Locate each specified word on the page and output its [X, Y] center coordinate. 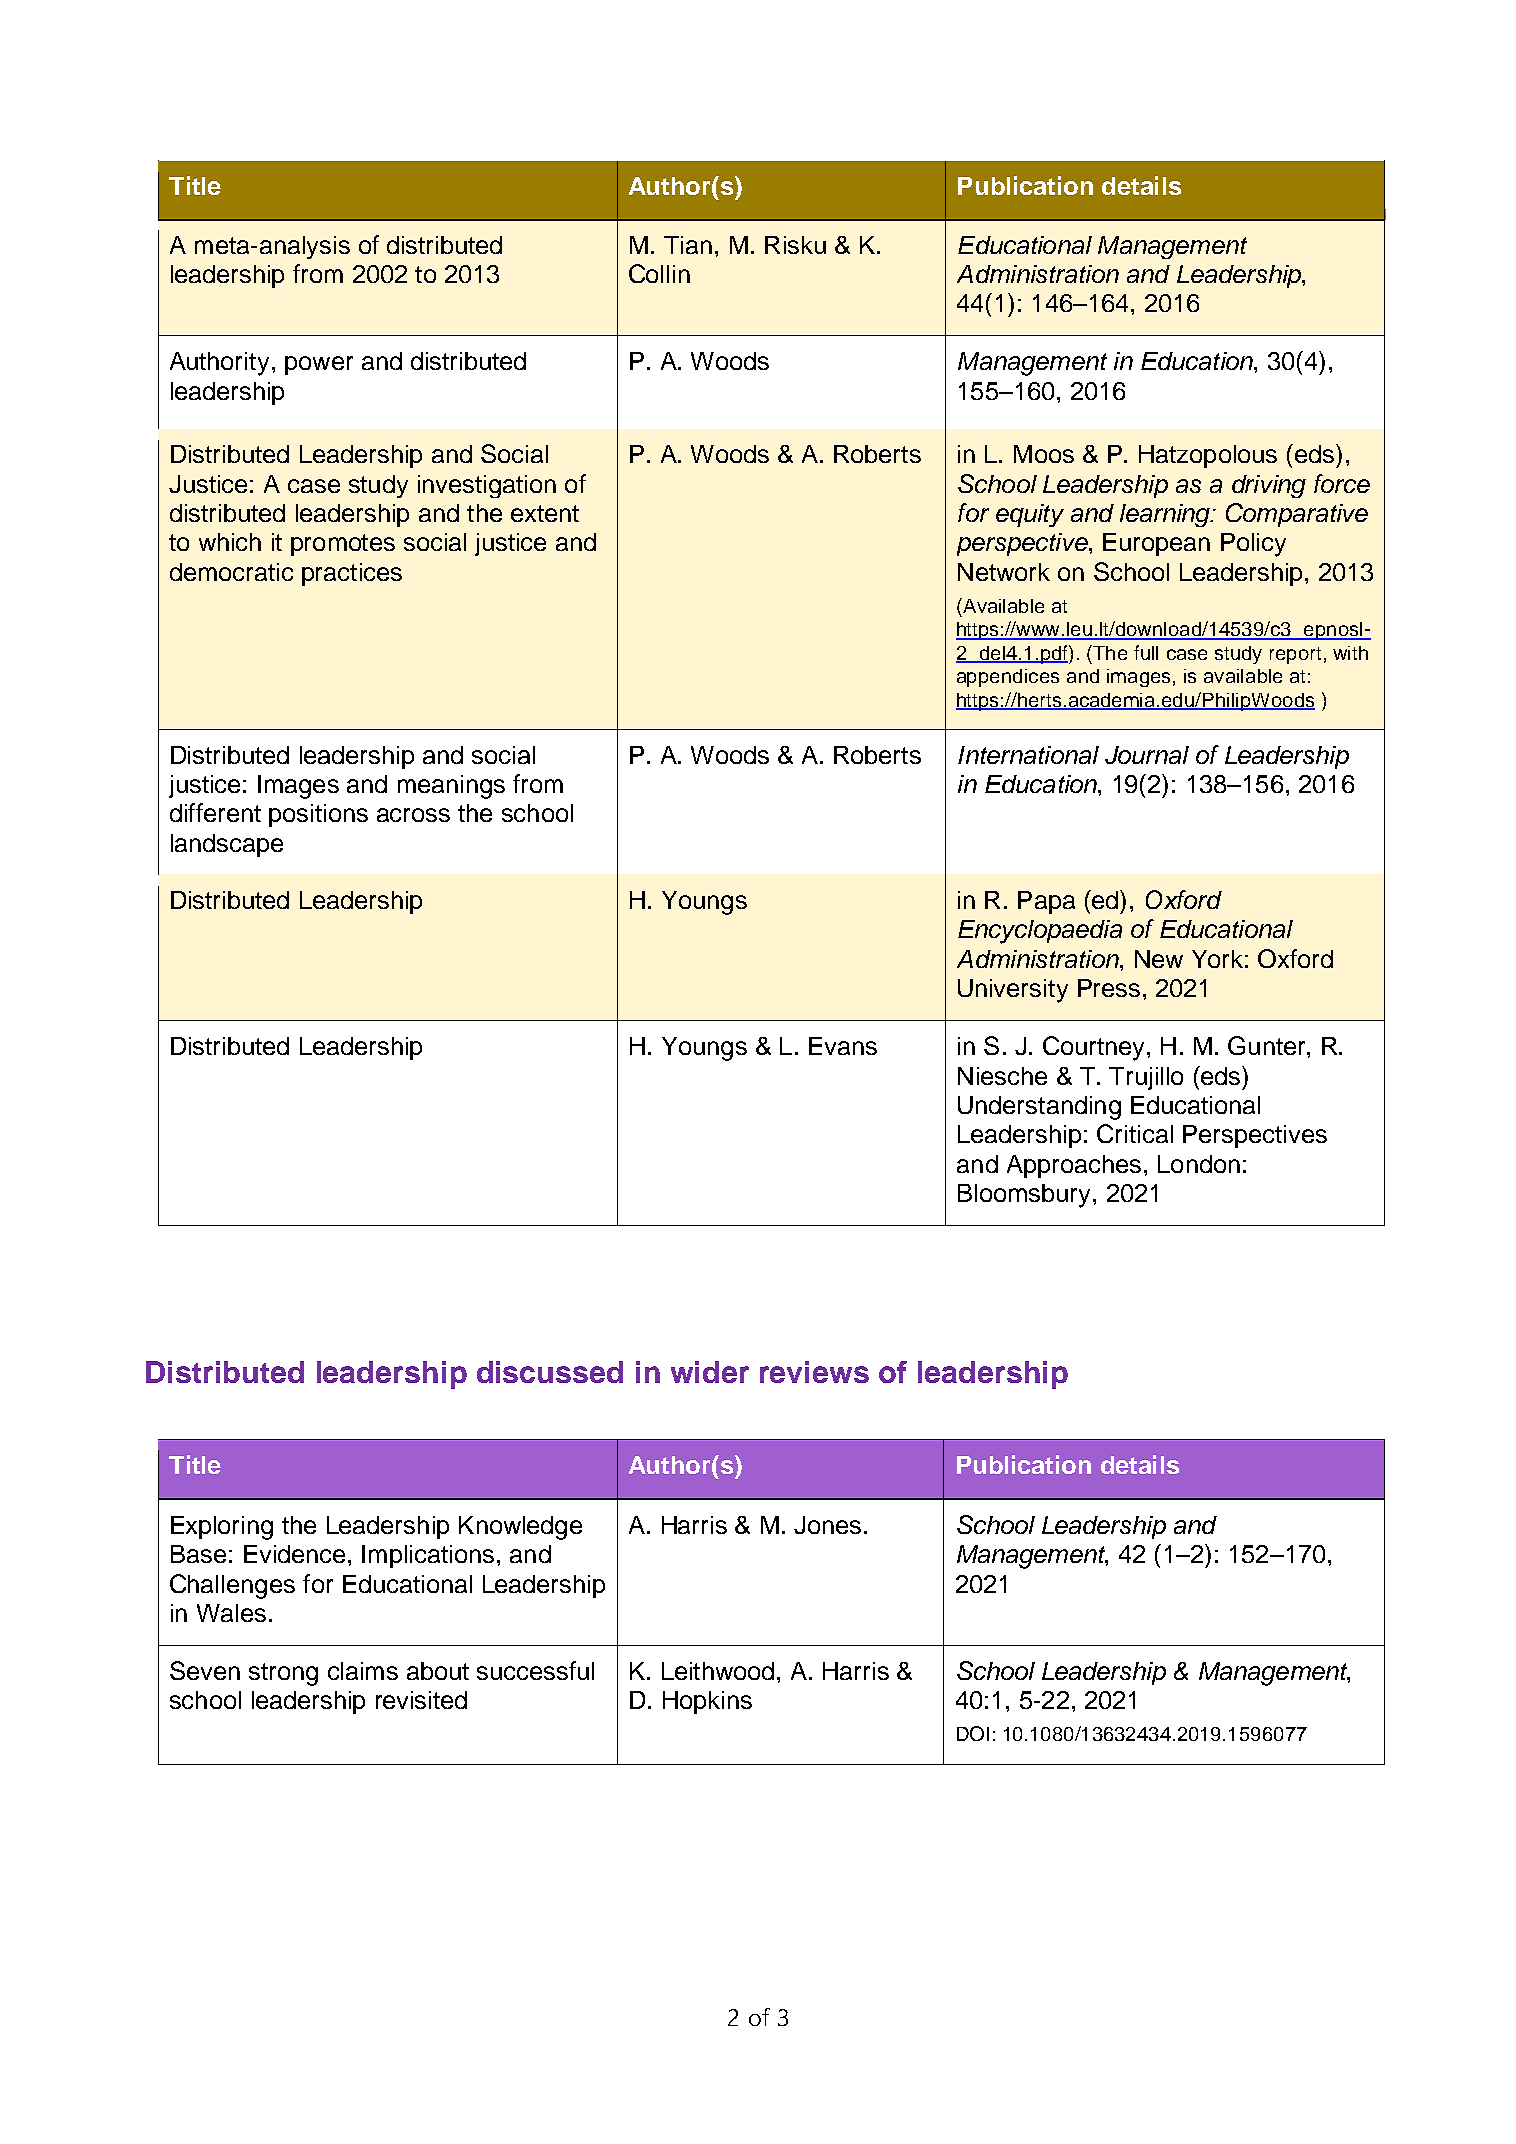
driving [1269, 486]
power [319, 365]
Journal [1147, 755]
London [1199, 1164]
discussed [550, 1372]
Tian [688, 245]
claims [363, 1671]
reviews [814, 1372]
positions [318, 815]
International [1028, 755]
